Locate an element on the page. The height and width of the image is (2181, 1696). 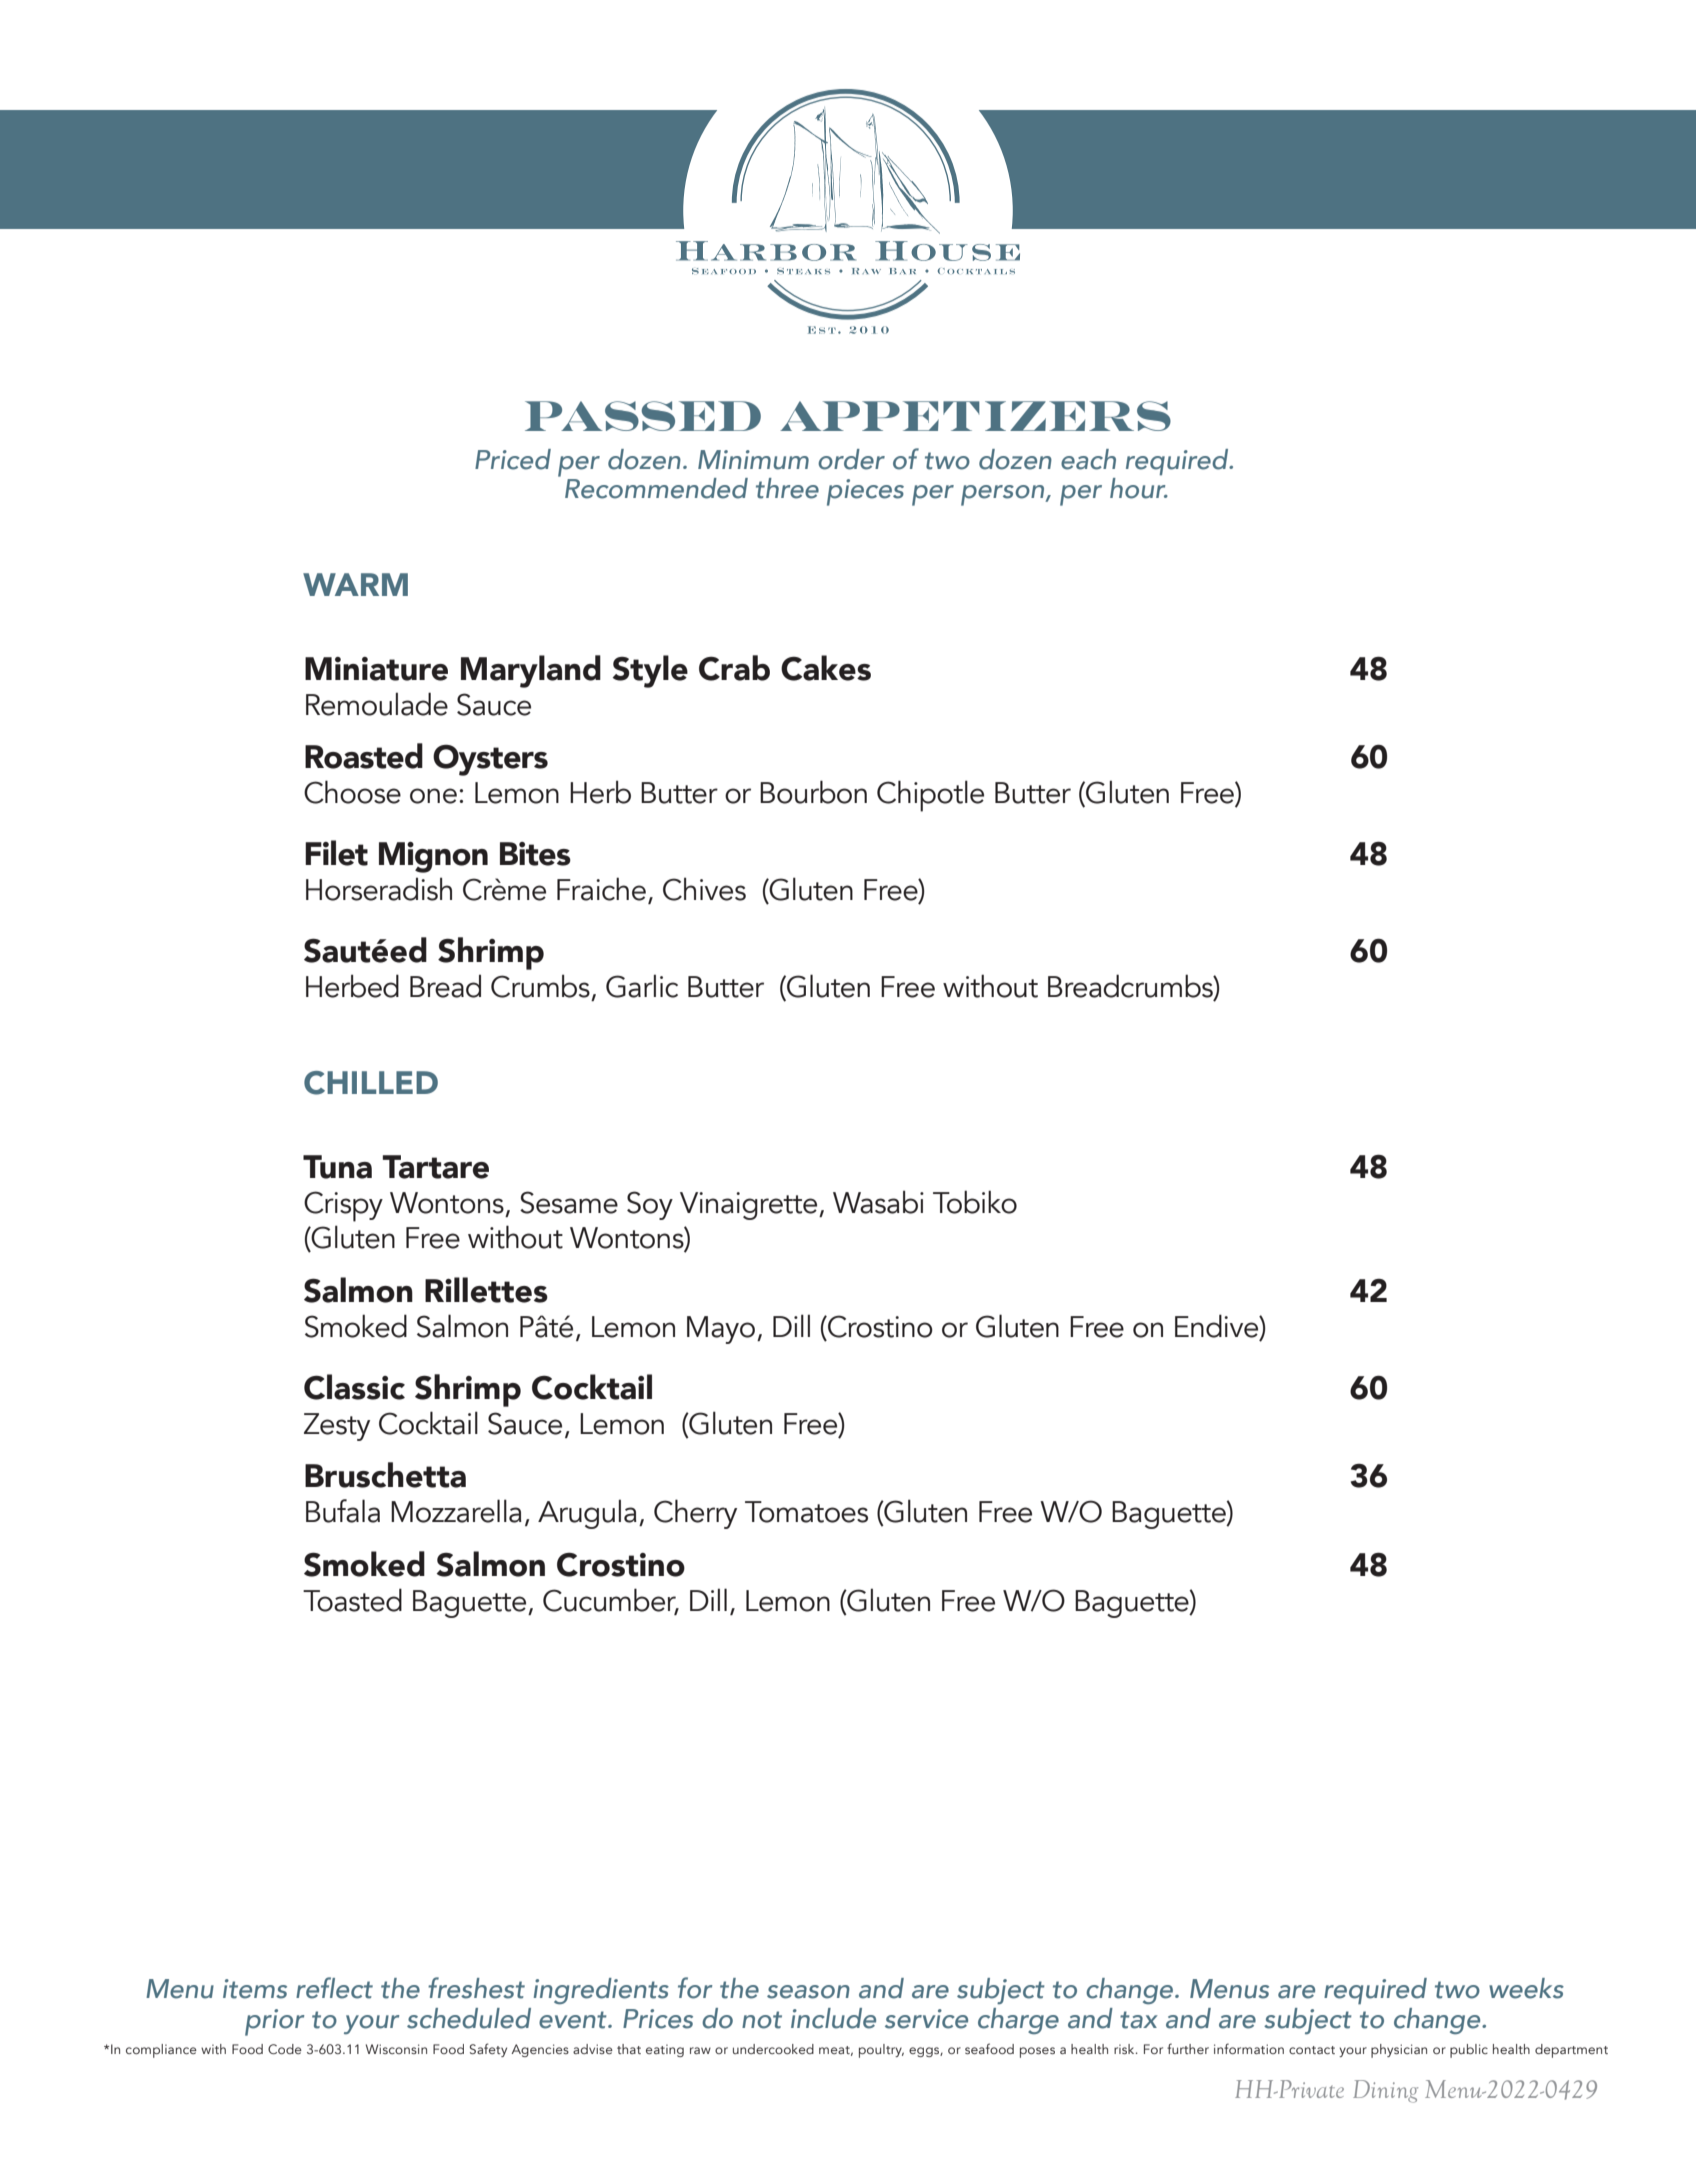
Wasabi is located at coordinates (878, 1202).
